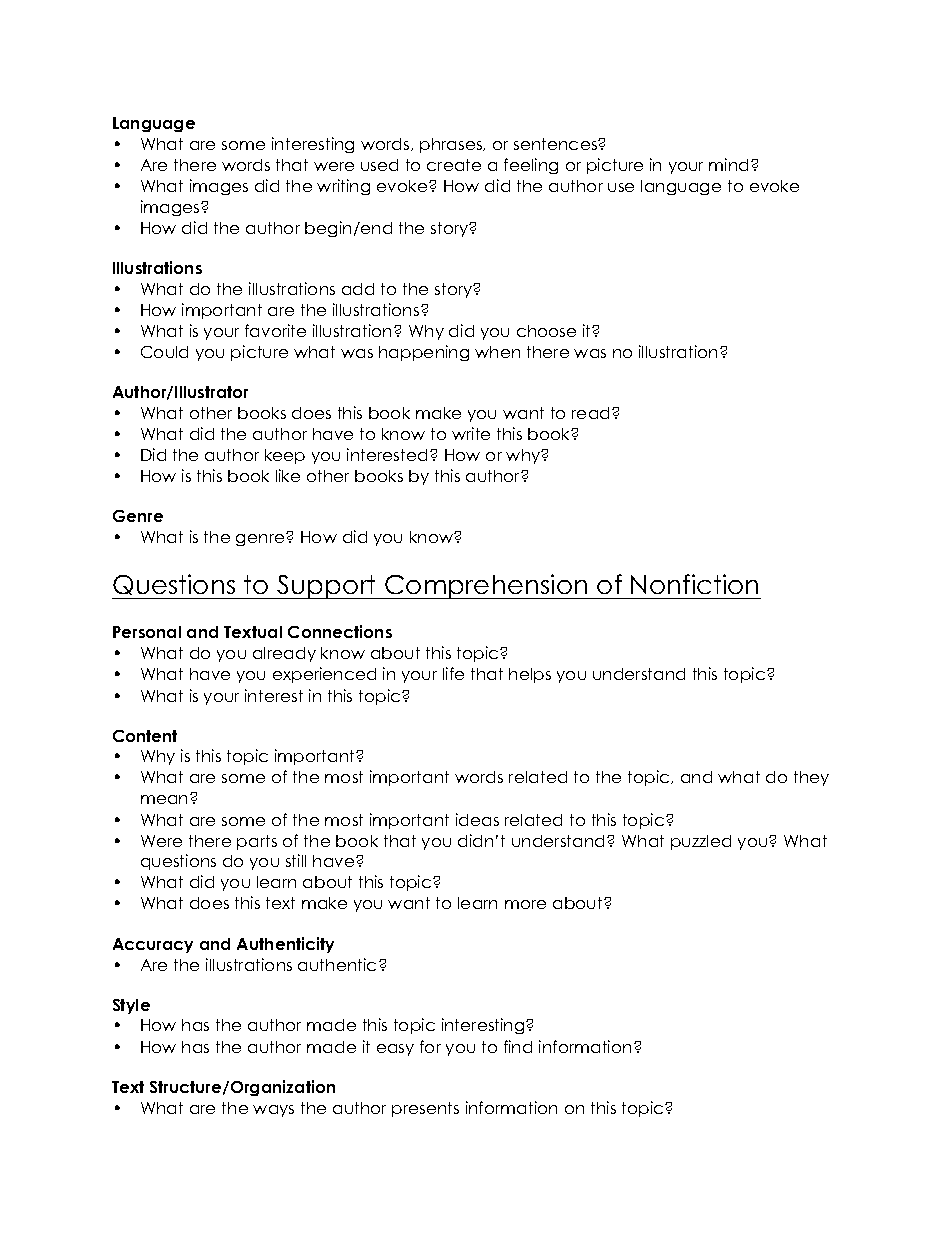  Describe the element at coordinates (164, 352) in the screenshot. I see `Could` at that location.
